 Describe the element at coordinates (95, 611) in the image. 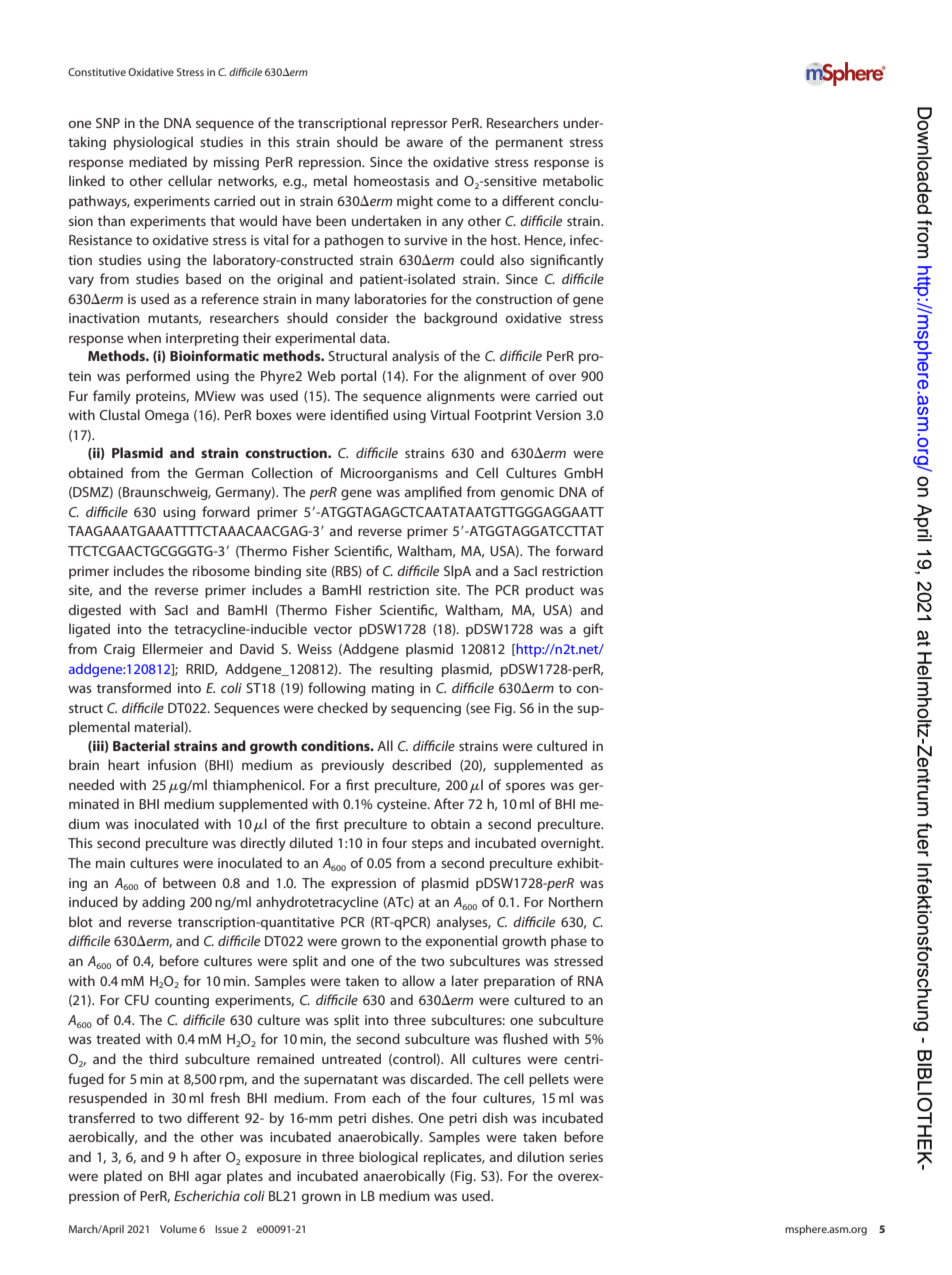

I see `digested` at that location.
